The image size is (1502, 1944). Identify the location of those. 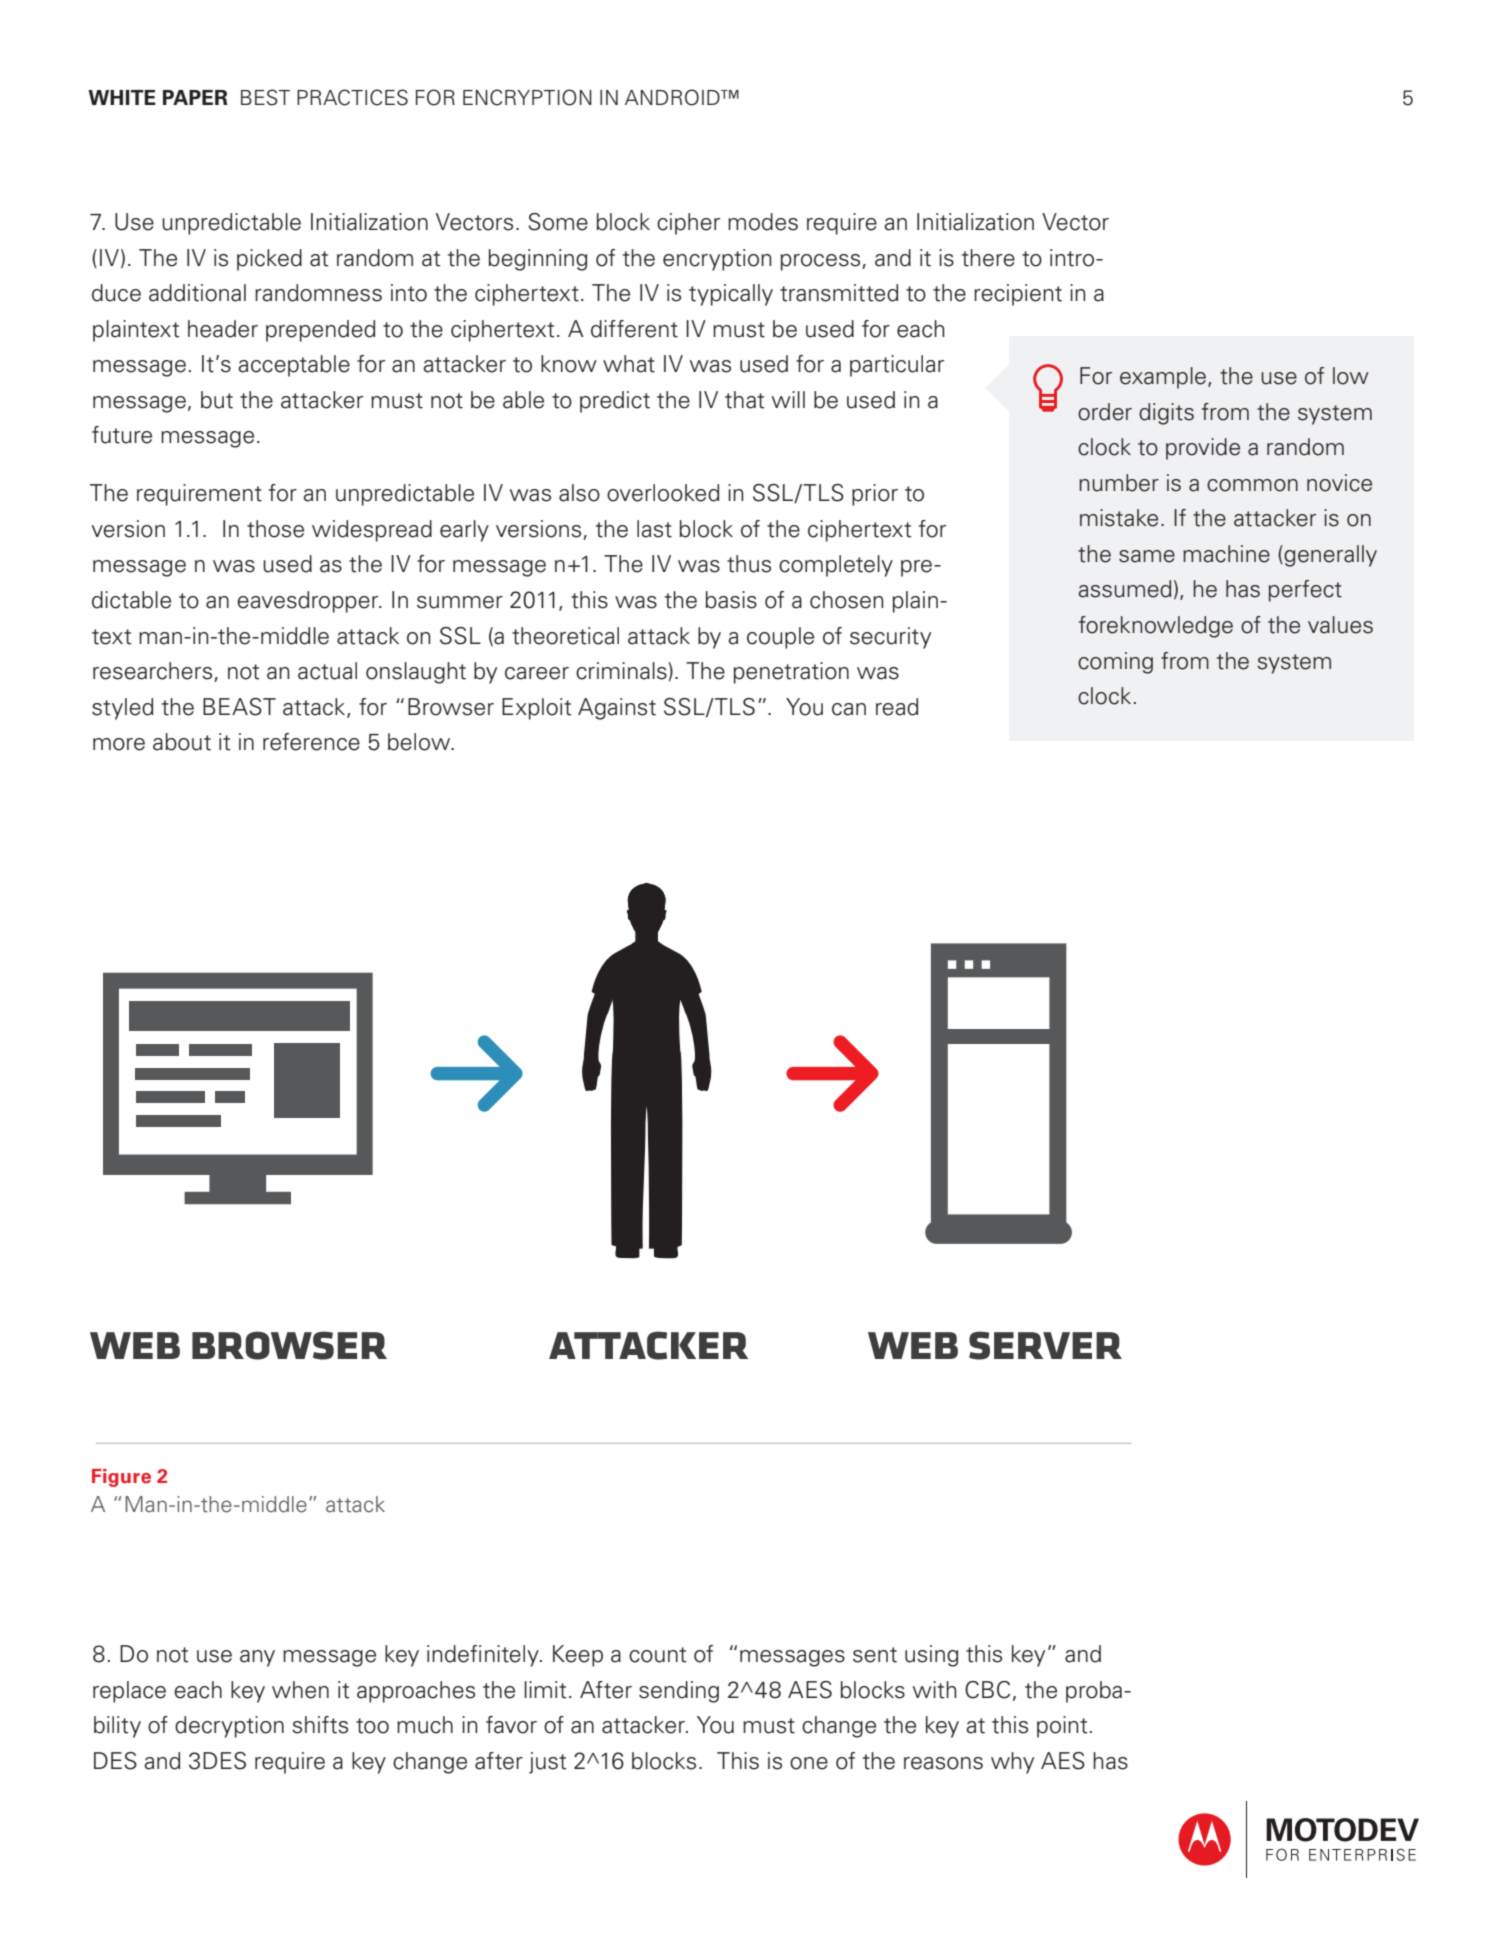
(275, 529).
